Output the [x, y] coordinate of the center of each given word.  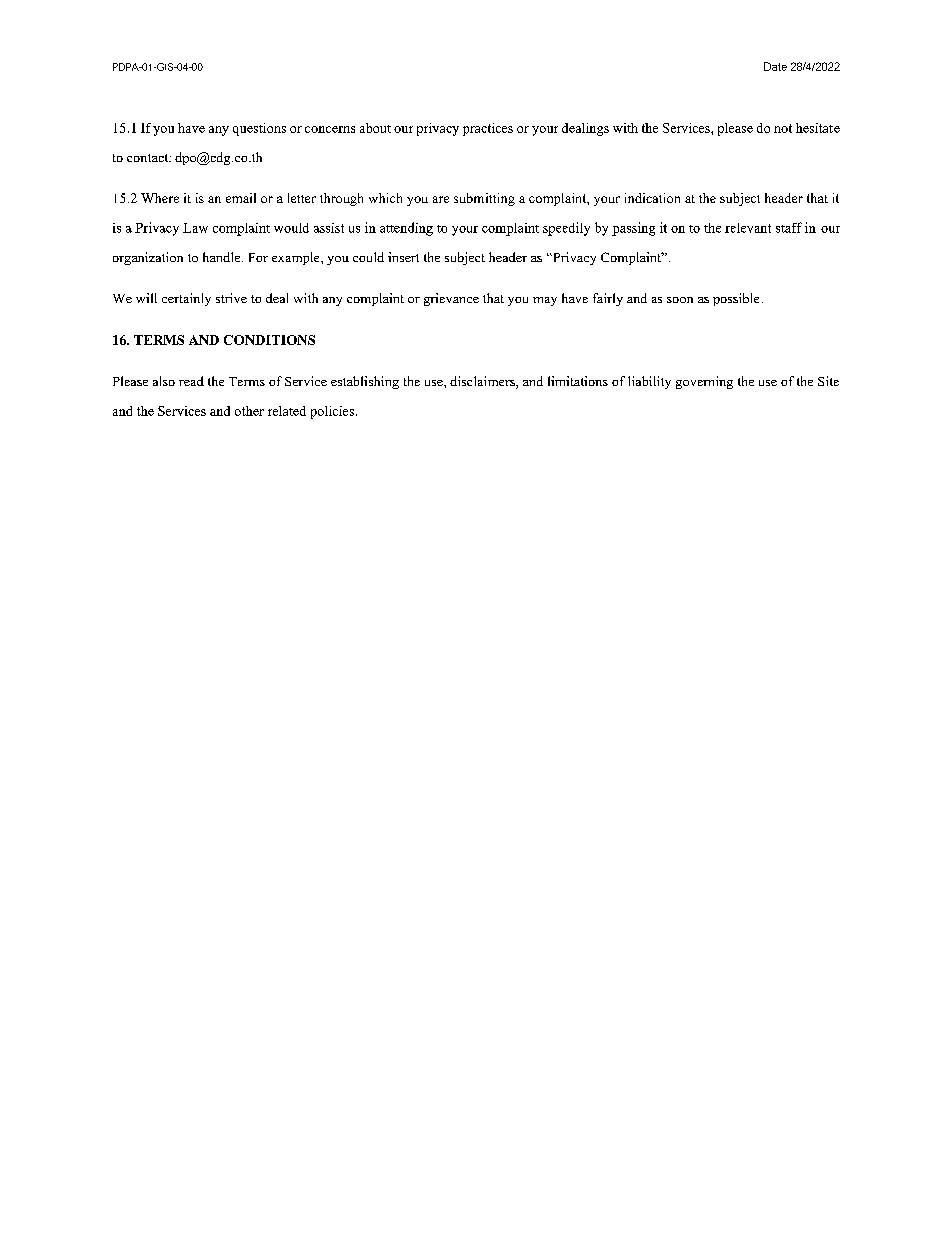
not [783, 128]
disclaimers [483, 382]
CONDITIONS [269, 340]
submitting [484, 199]
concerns [330, 129]
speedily [566, 229]
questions [259, 129]
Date [775, 66]
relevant [748, 228]
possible [736, 299]
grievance [451, 299]
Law [195, 228]
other [249, 411]
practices [488, 129]
